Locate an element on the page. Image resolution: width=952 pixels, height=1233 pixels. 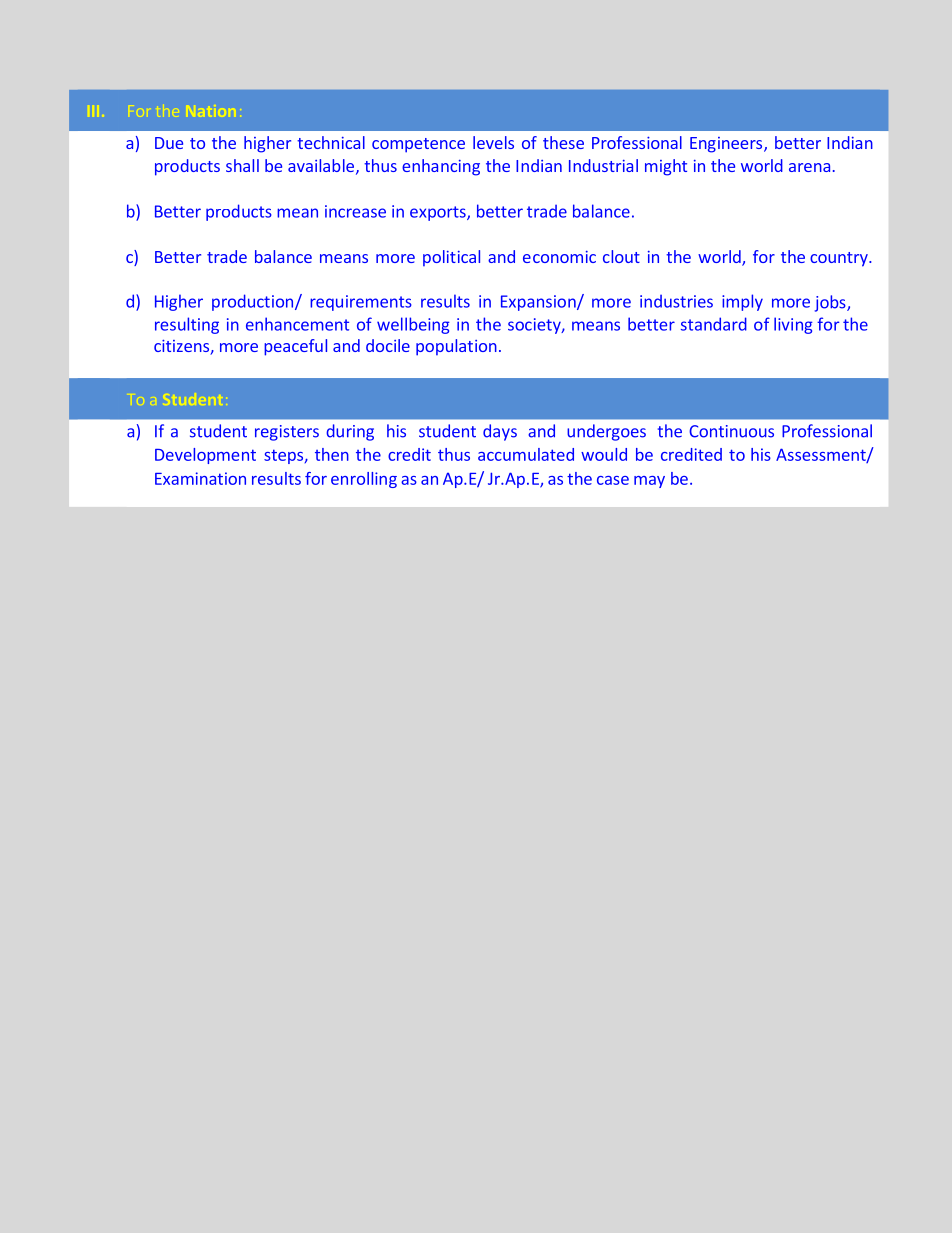
imply is located at coordinates (742, 302).
